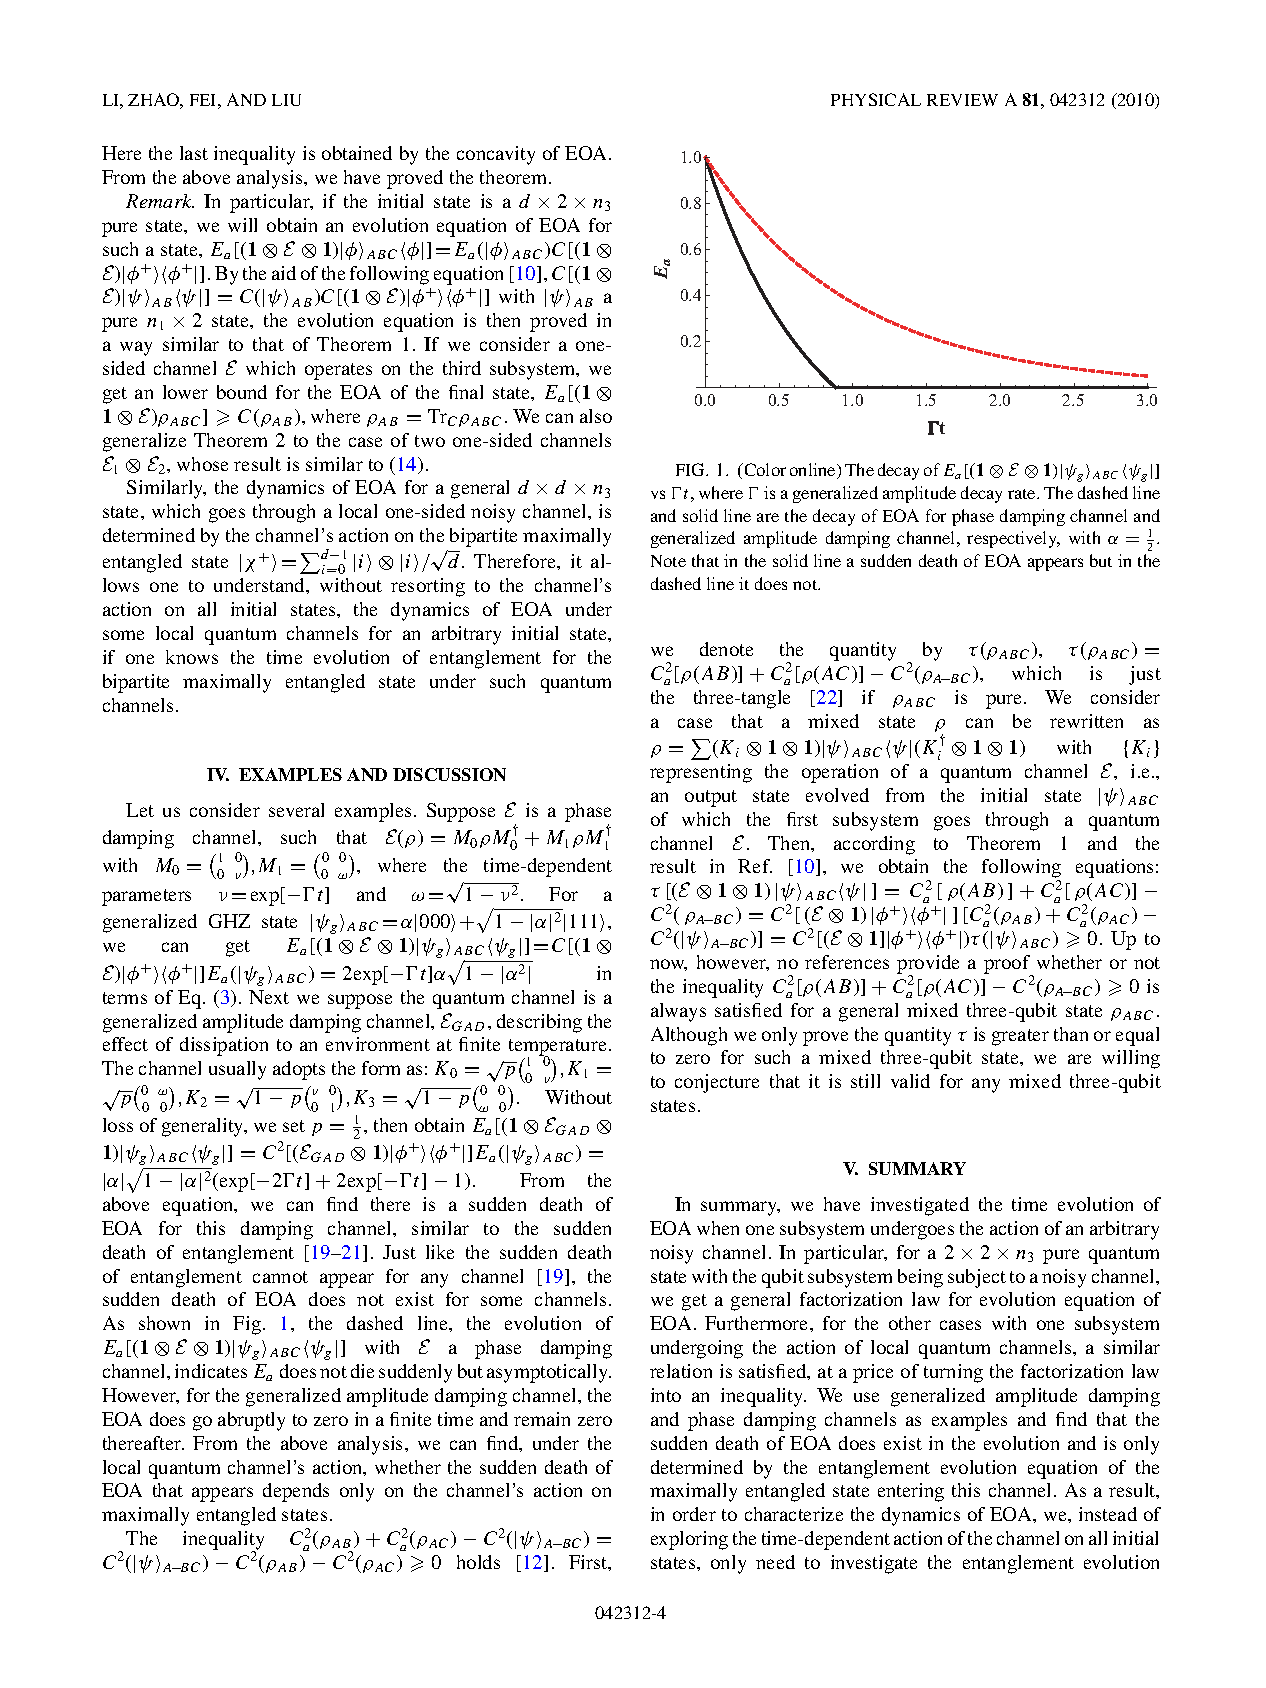  What do you see at coordinates (559, 1049) in the screenshot?
I see `temperature` at bounding box center [559, 1049].
